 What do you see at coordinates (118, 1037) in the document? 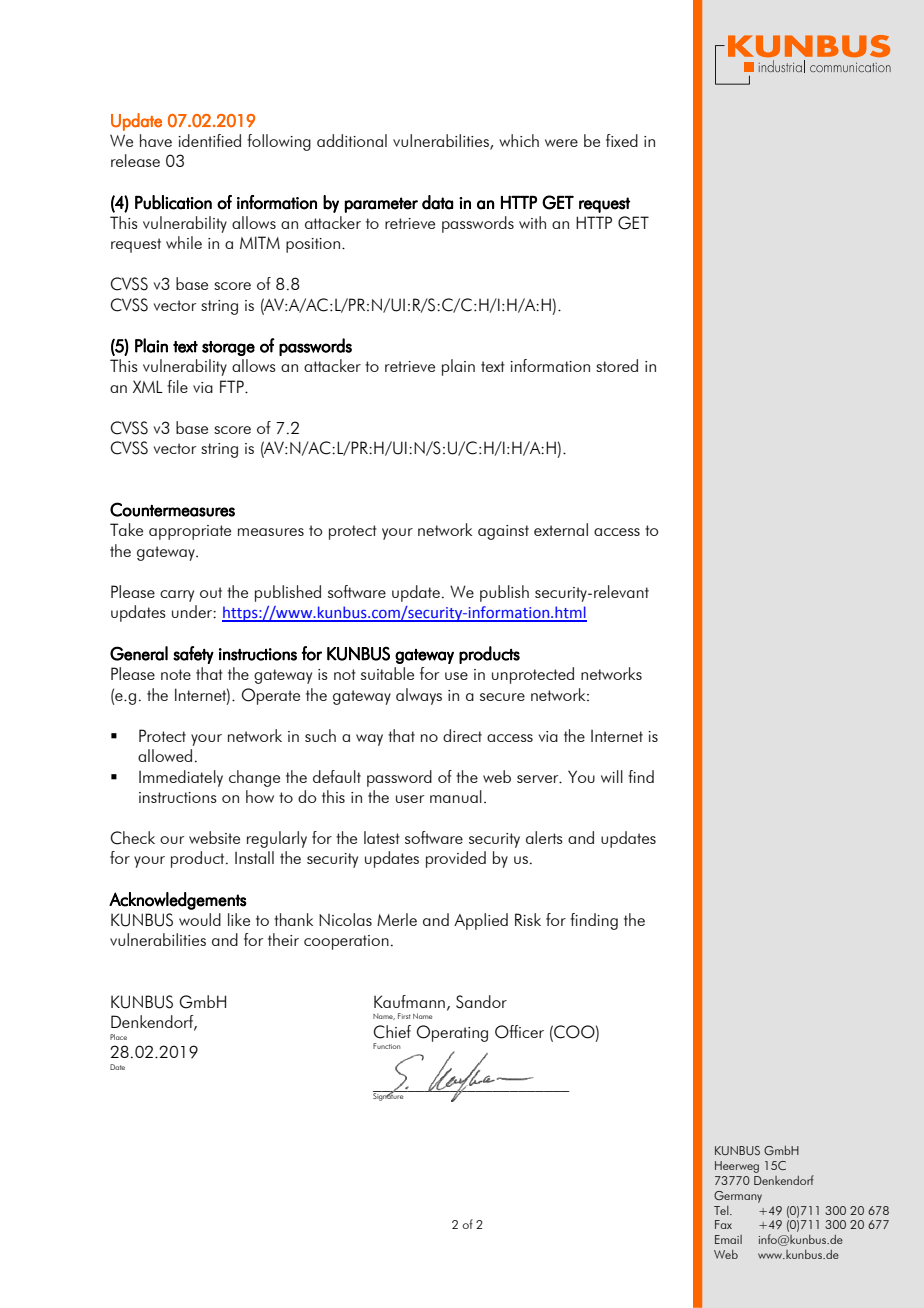
I see `Place` at bounding box center [118, 1037].
